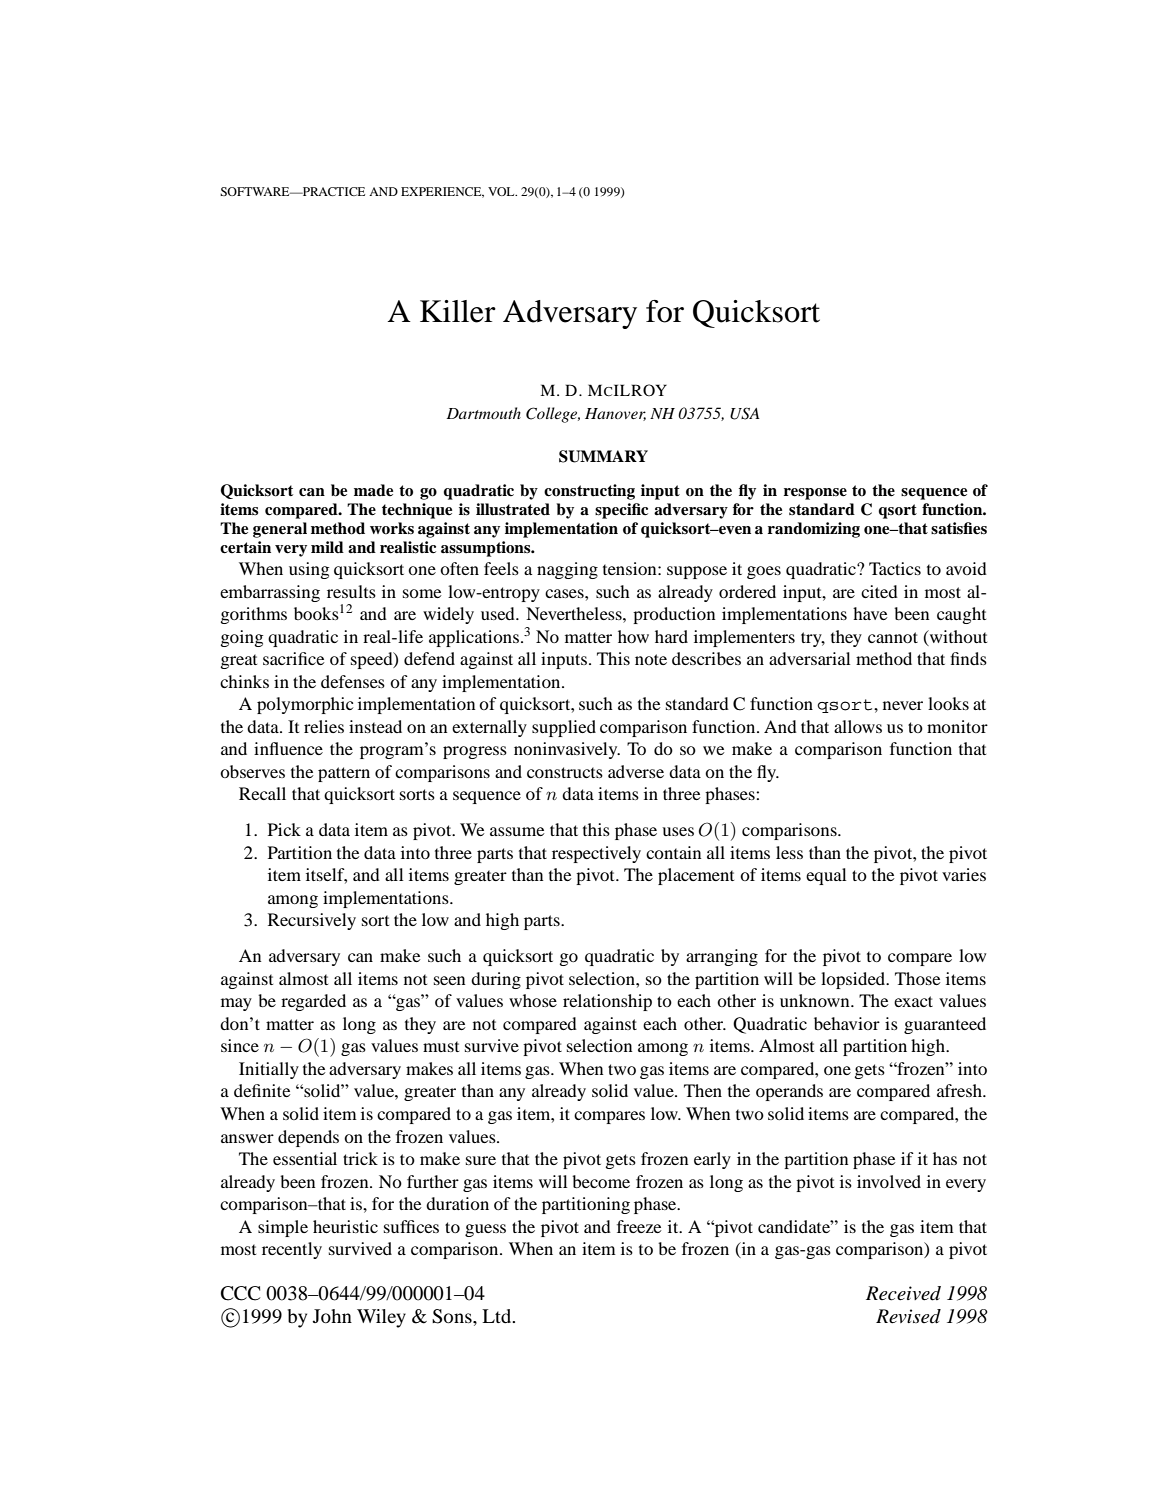 The width and height of the screenshot is (1154, 1493). I want to click on John, so click(332, 1316).
